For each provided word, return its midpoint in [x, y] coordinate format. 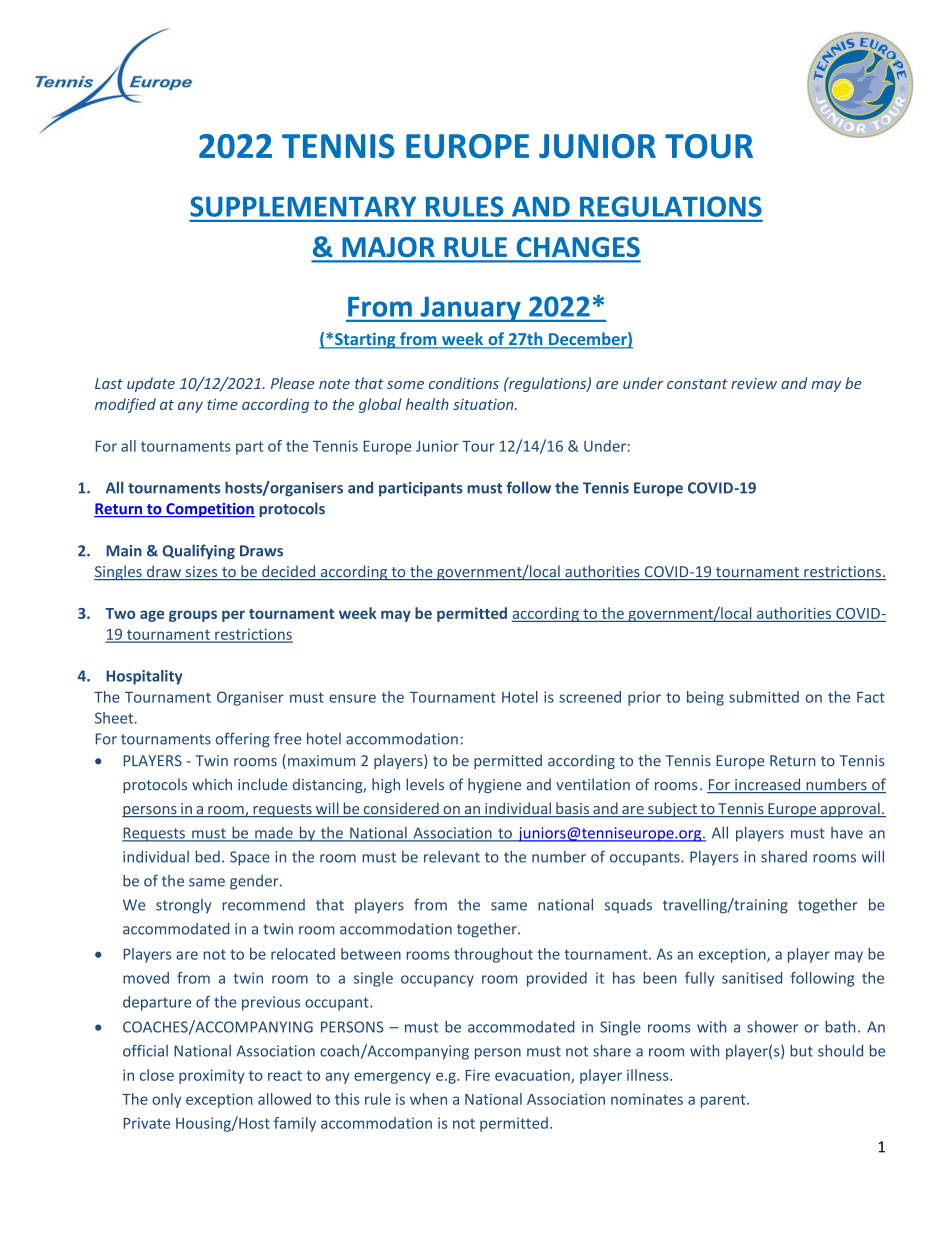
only [166, 1100]
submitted [764, 697]
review [754, 383]
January [470, 309]
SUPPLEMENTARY [303, 206]
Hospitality [144, 677]
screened [590, 697]
